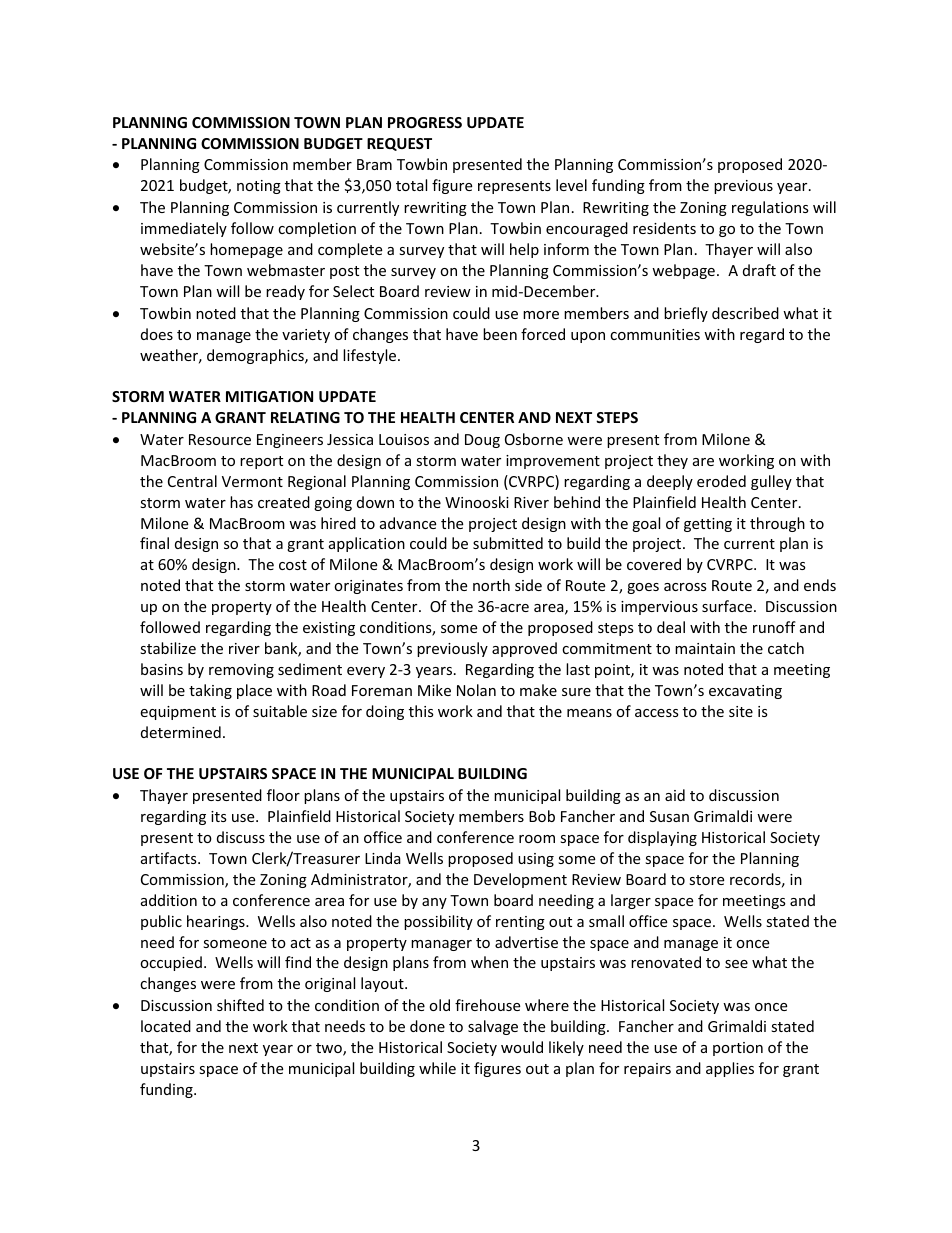  I want to click on shifted, so click(240, 1005).
